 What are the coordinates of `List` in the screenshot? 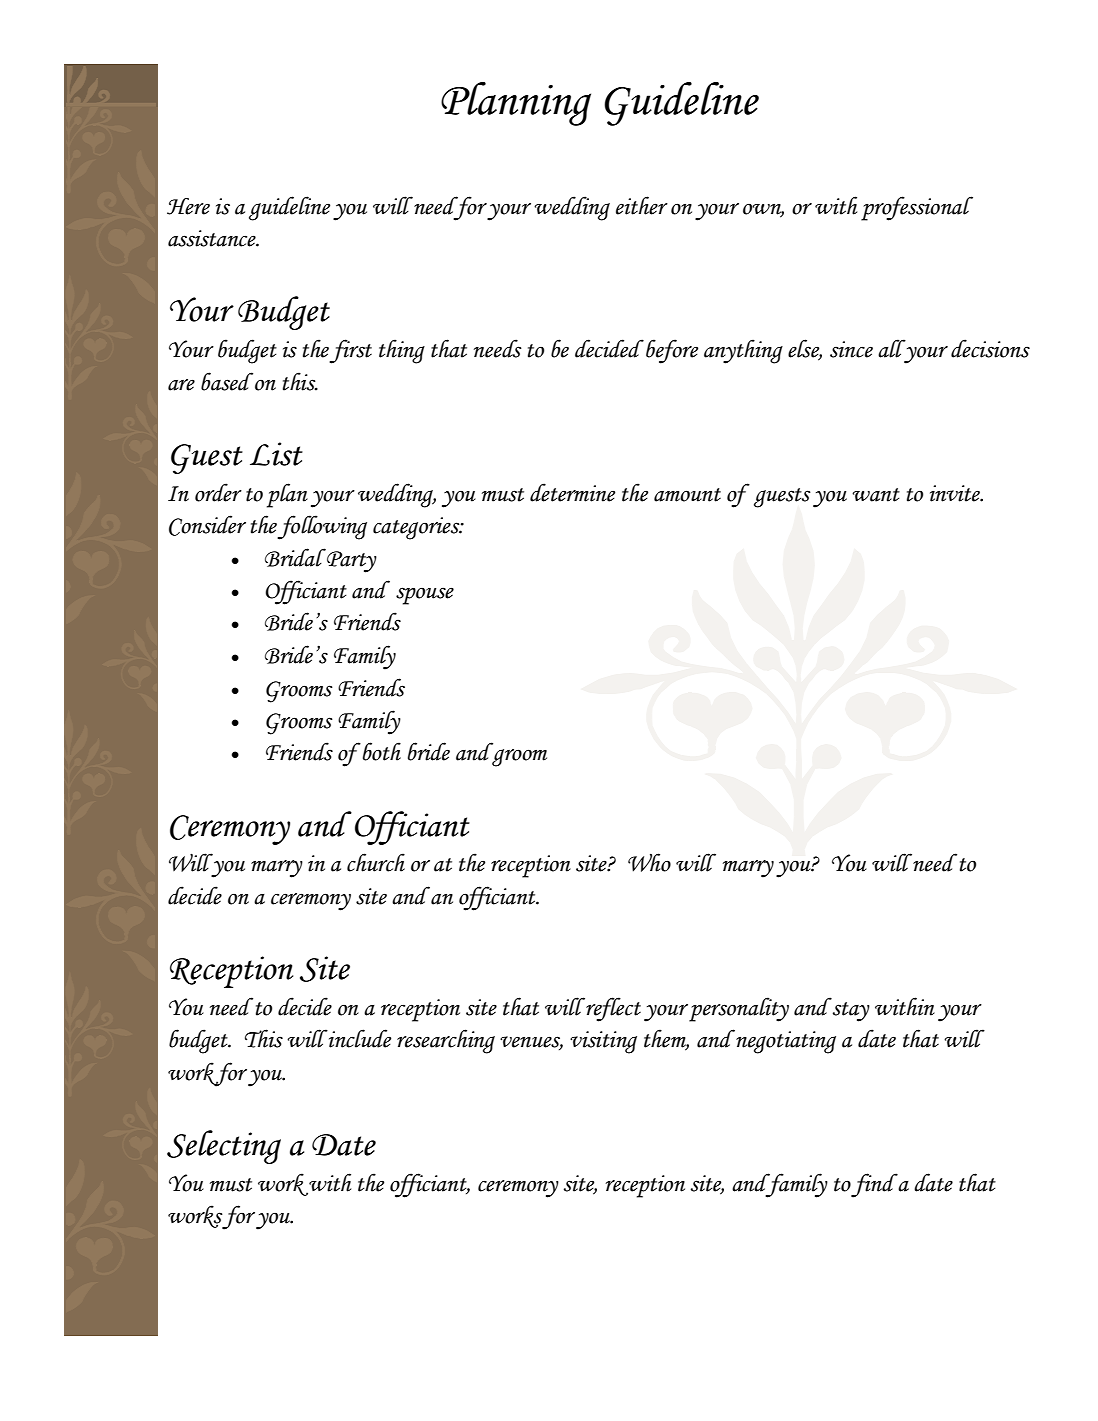 It's located at (276, 454).
